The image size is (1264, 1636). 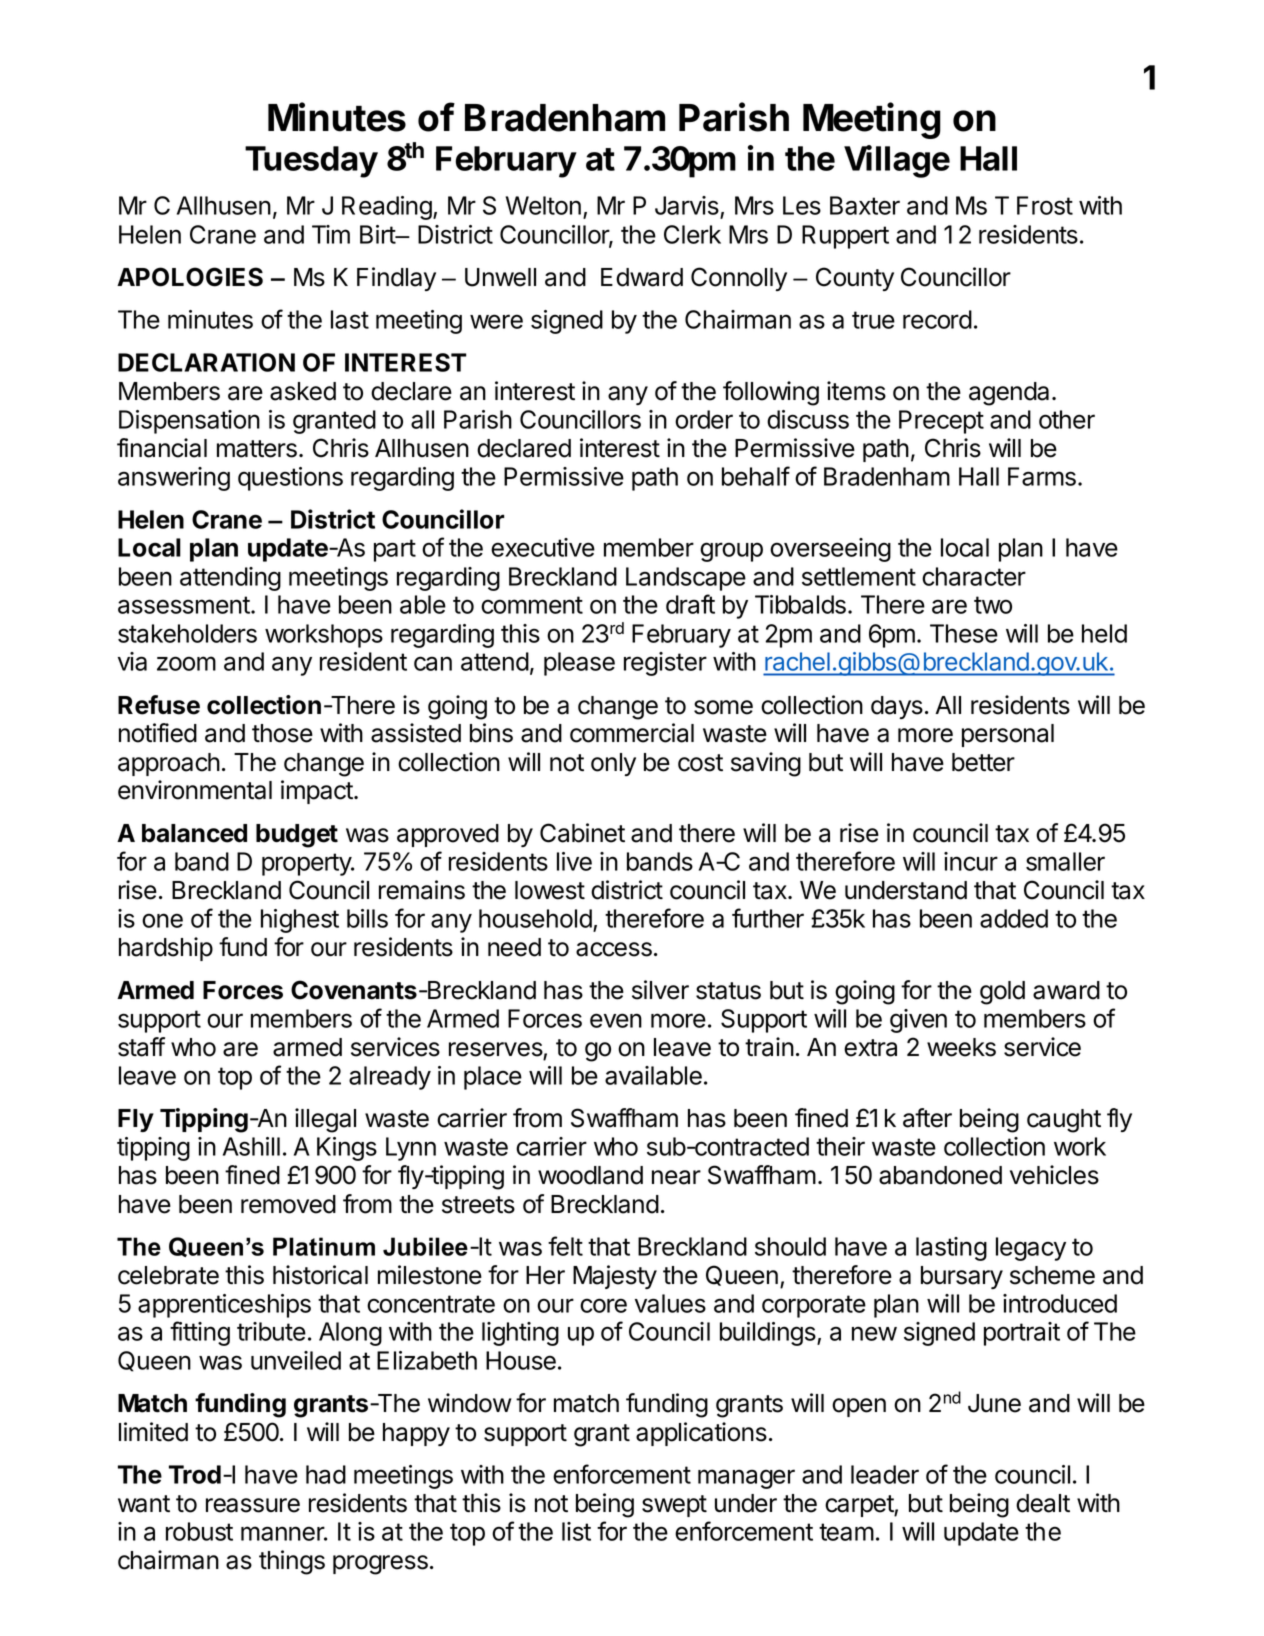 I want to click on executive, so click(x=543, y=547).
